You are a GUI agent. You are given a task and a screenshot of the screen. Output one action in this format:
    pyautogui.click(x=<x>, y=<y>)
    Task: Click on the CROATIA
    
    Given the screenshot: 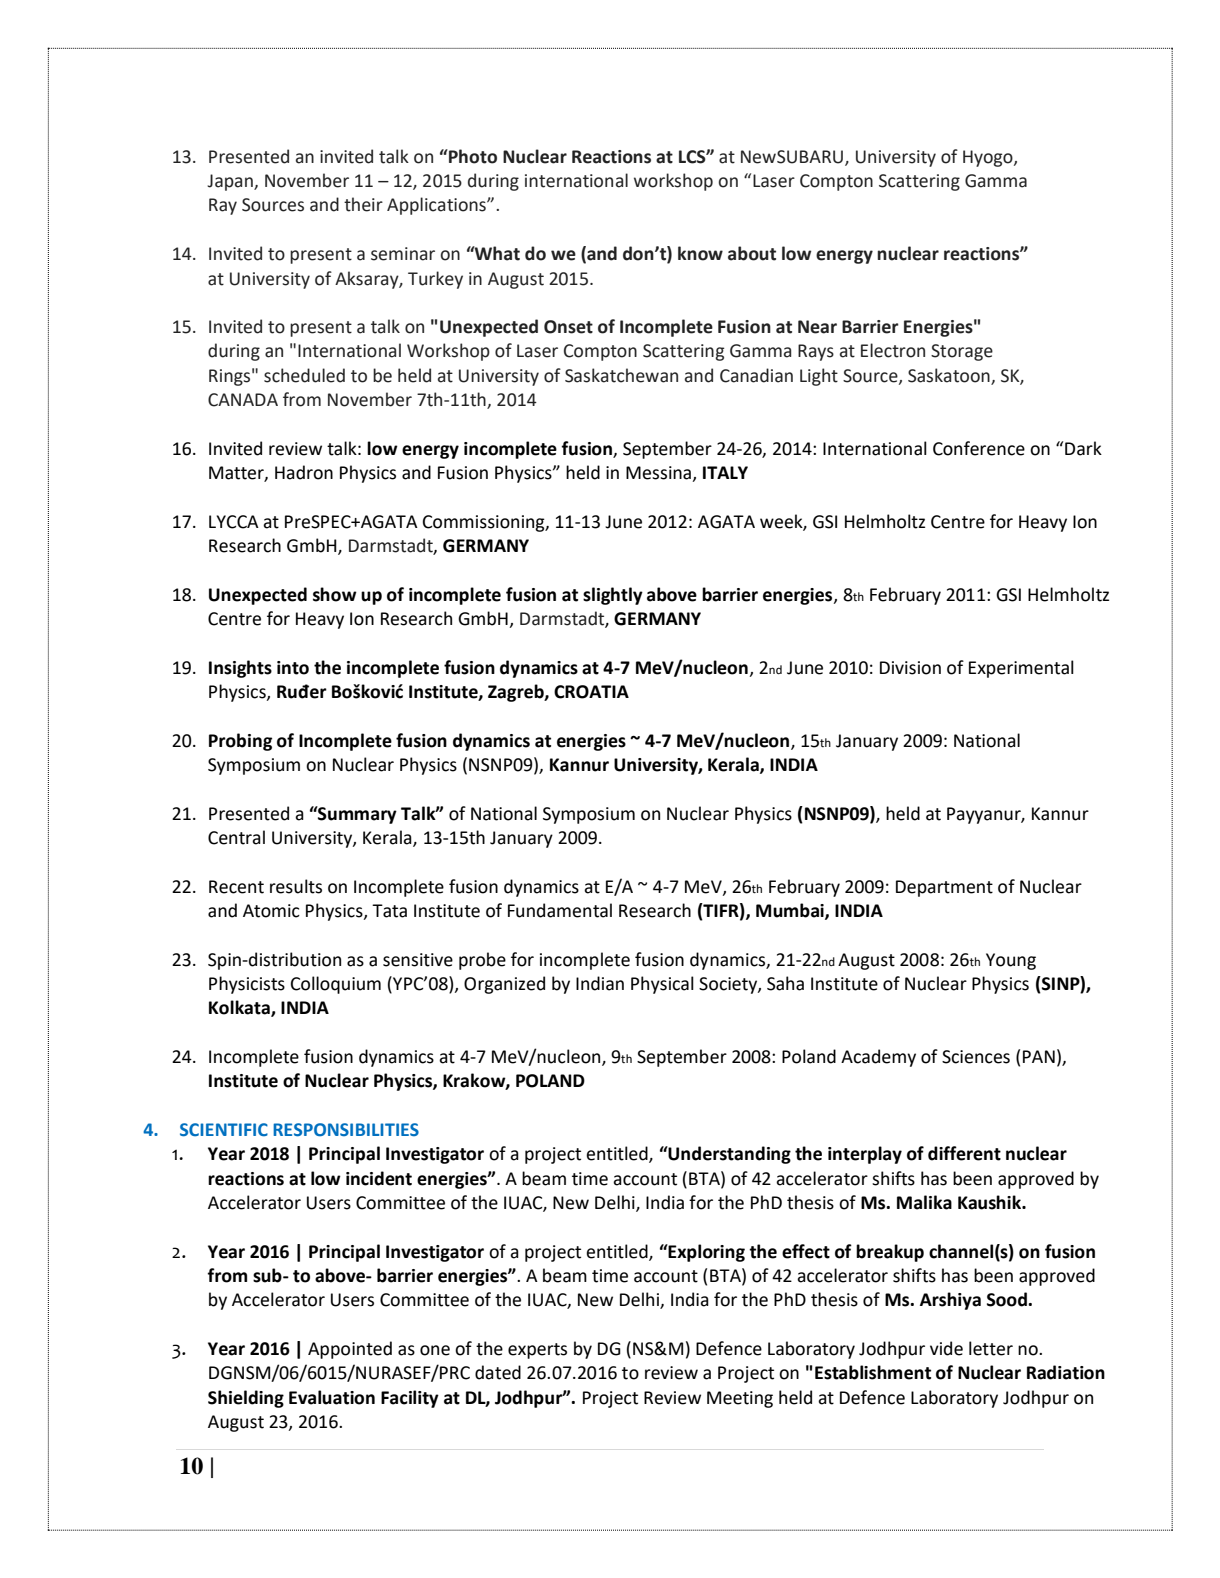 What is the action you would take?
    pyautogui.click(x=591, y=692)
